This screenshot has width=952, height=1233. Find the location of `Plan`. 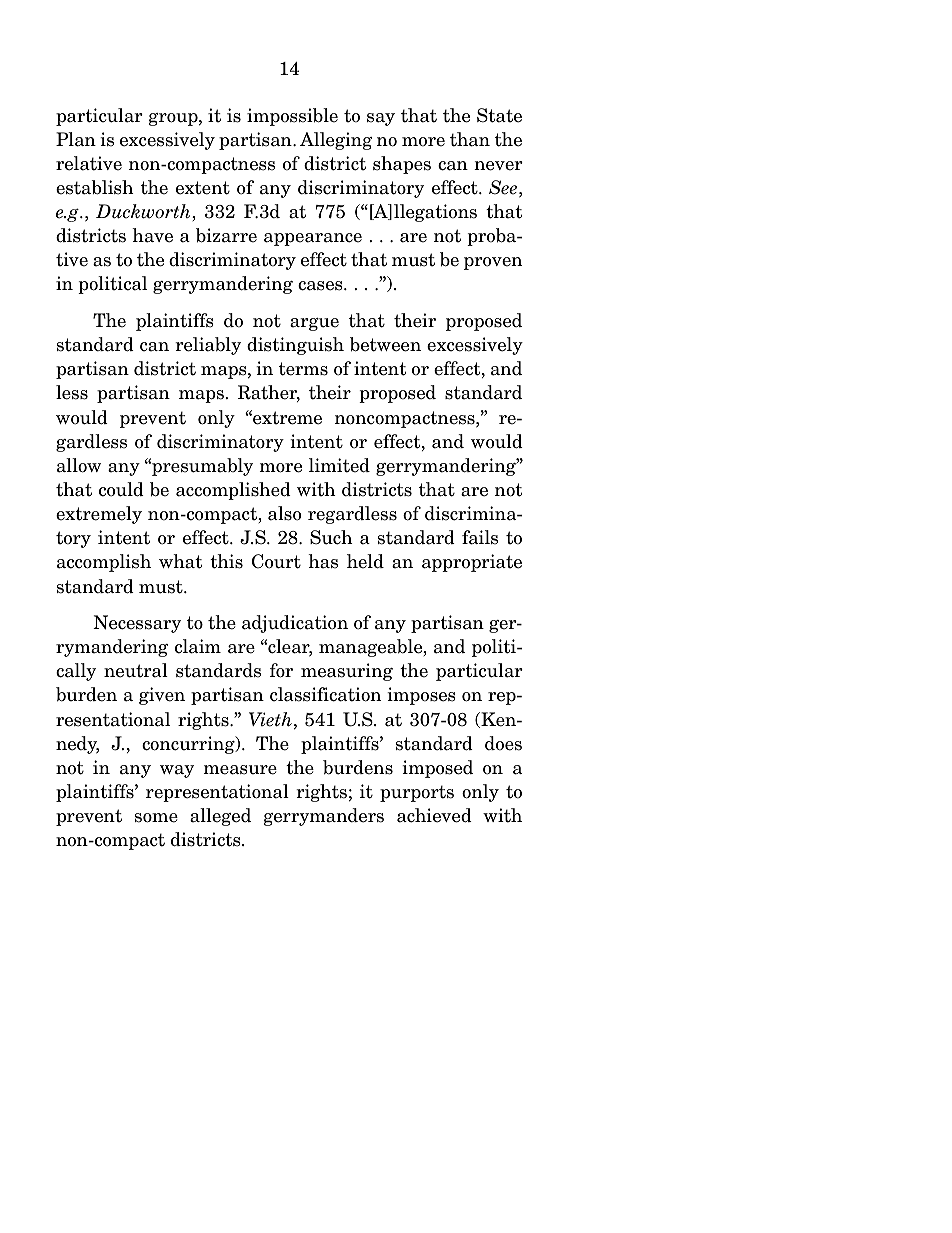

Plan is located at coordinates (76, 139).
